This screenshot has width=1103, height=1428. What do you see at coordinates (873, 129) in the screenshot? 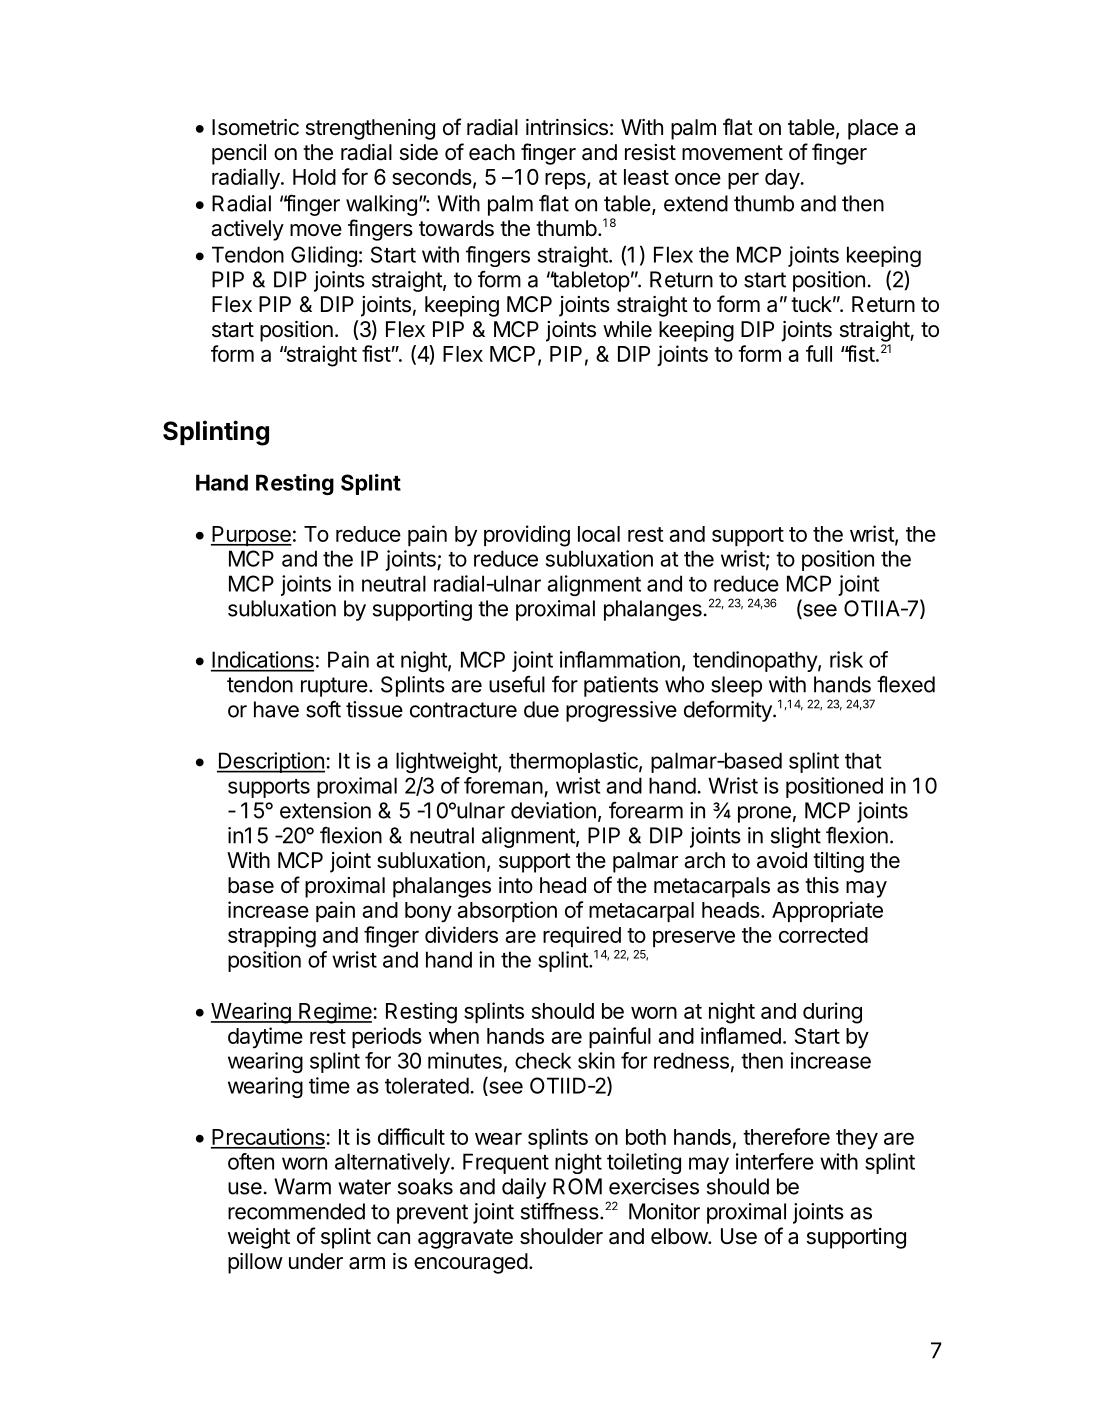
I see `place` at bounding box center [873, 129].
